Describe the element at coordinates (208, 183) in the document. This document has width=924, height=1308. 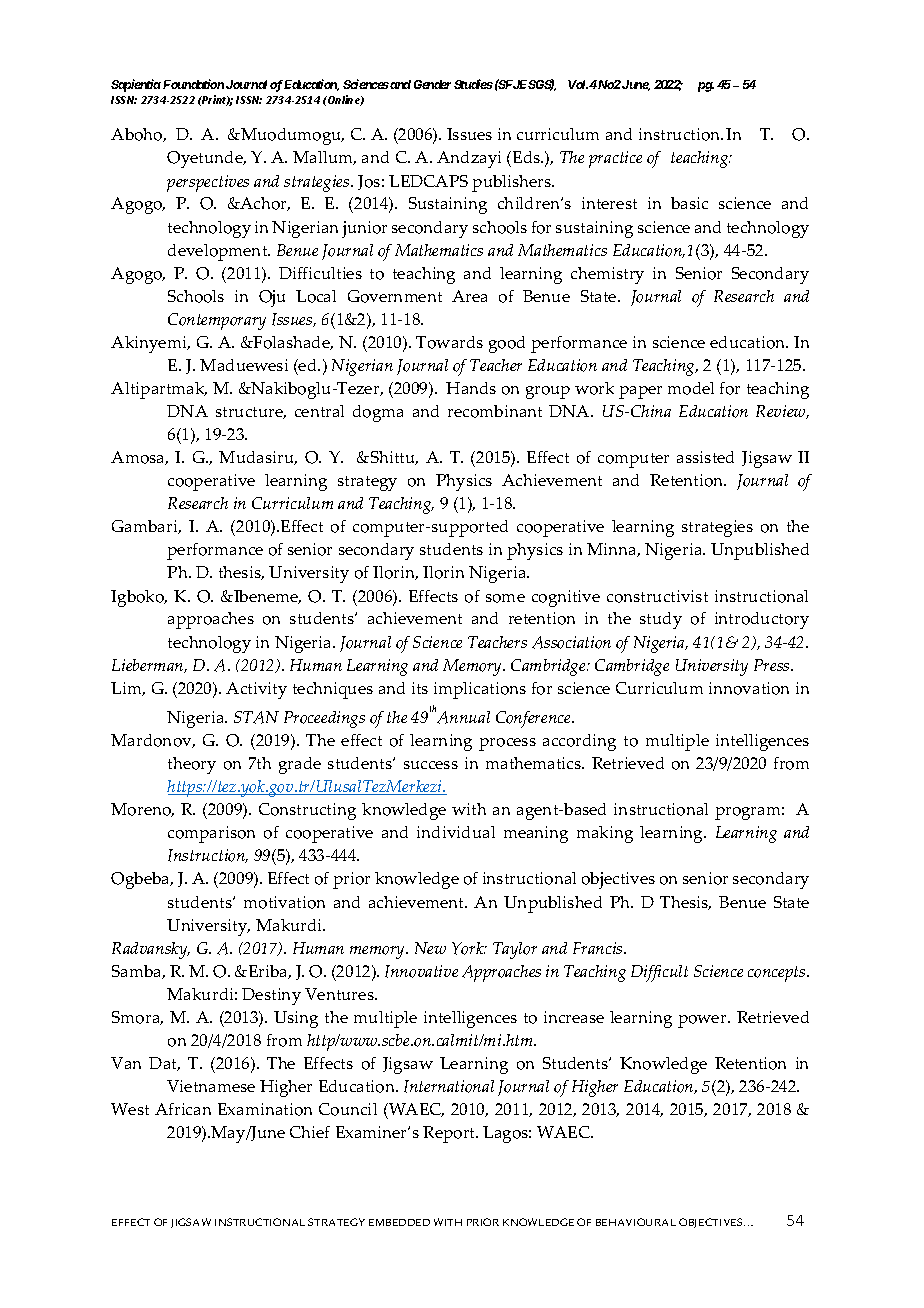
I see `perspectives` at that location.
